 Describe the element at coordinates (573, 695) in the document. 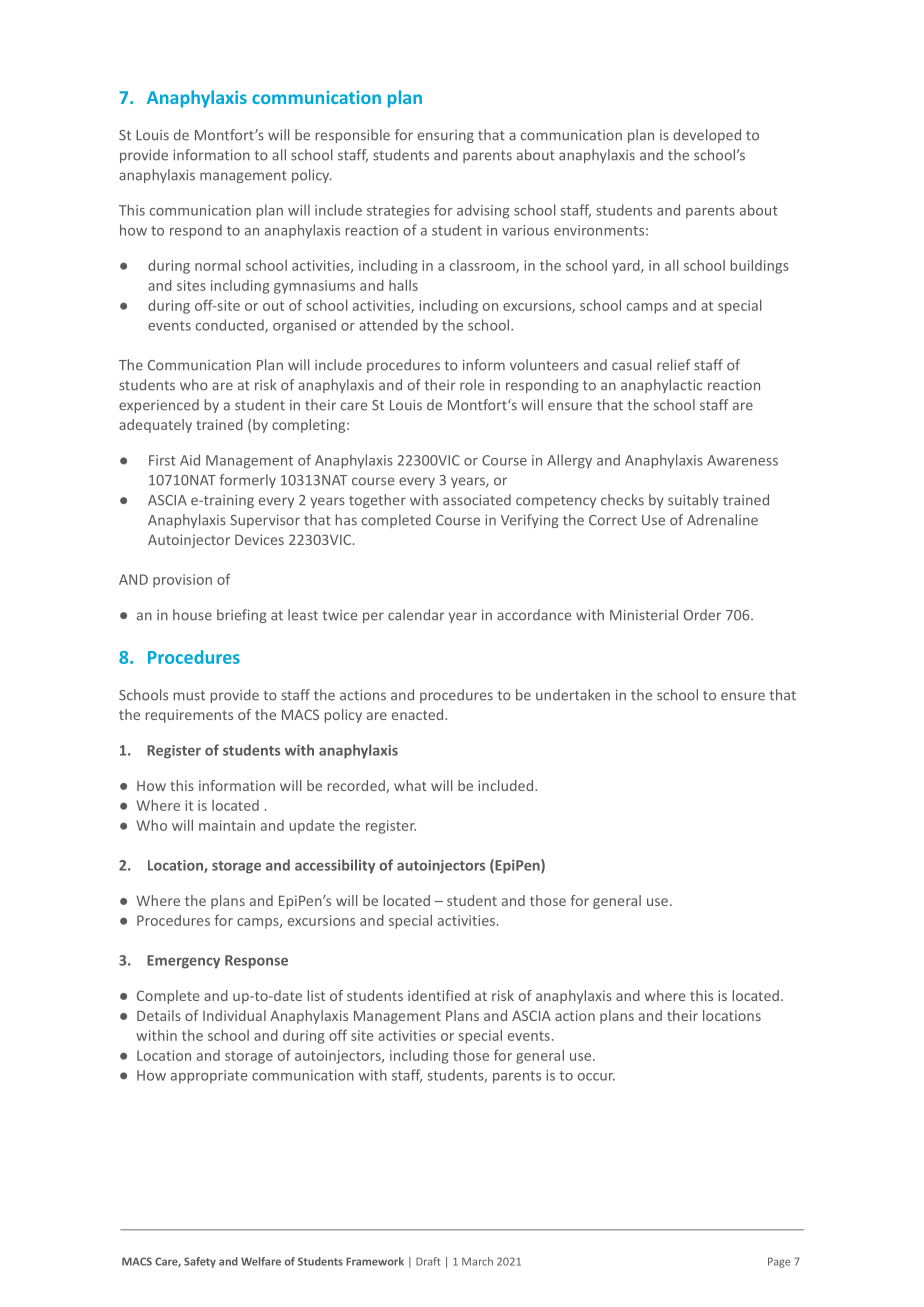

I see `undertaken` at that location.
